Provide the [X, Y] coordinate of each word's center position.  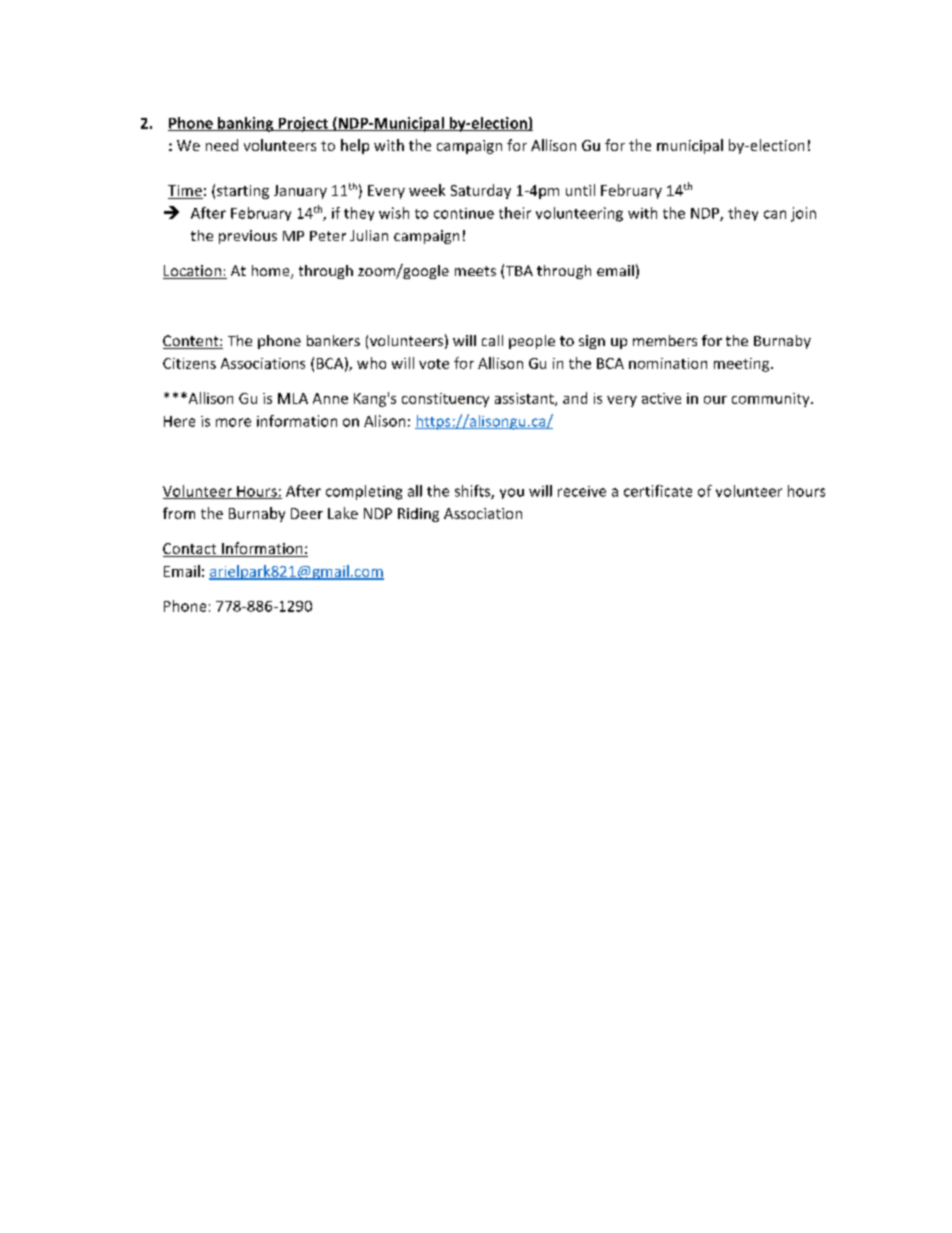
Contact [191, 550]
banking [246, 124]
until [580, 190]
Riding [418, 515]
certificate [658, 491]
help [355, 146]
